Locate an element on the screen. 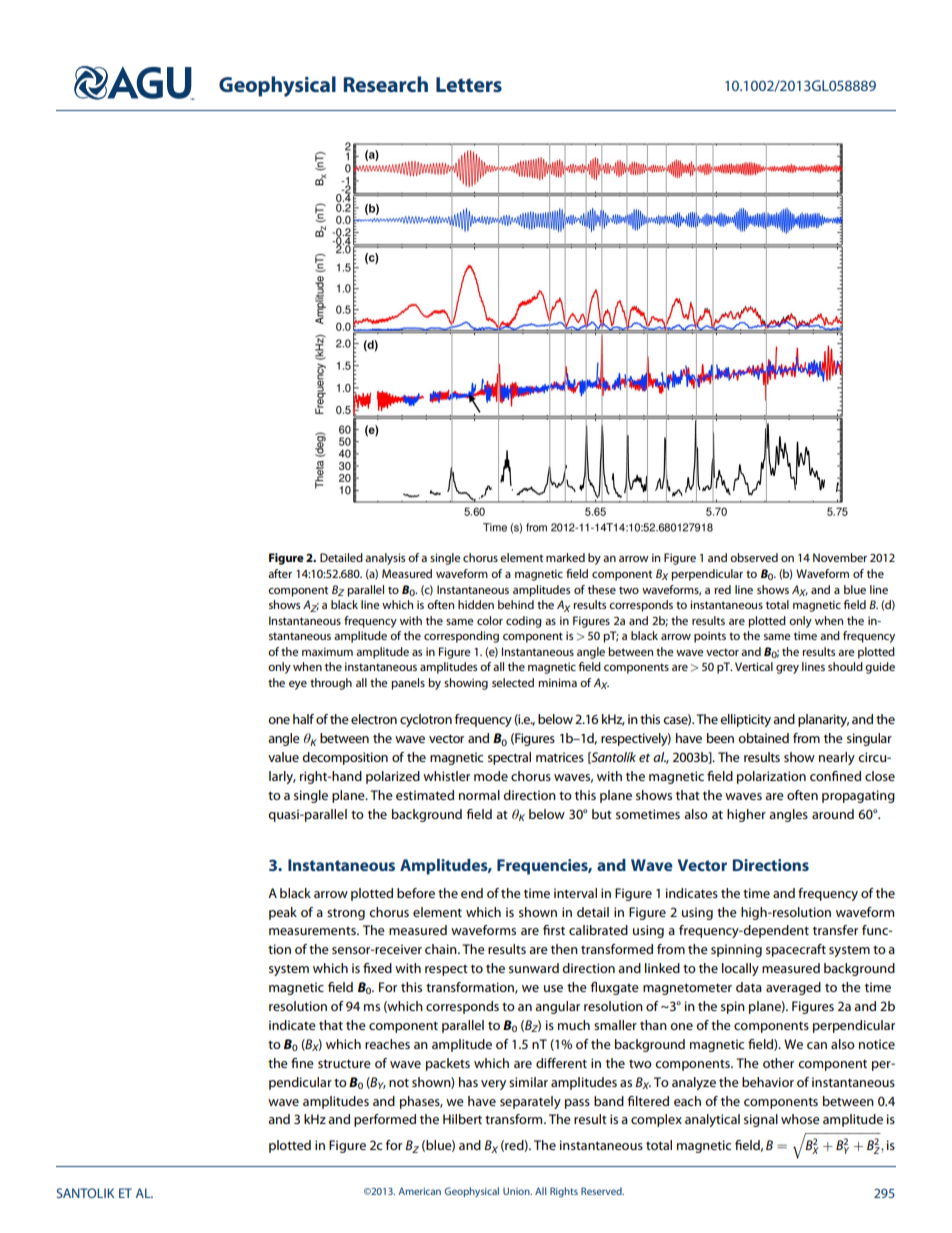 The width and height of the screenshot is (952, 1233). Reserved is located at coordinates (602, 1191).
